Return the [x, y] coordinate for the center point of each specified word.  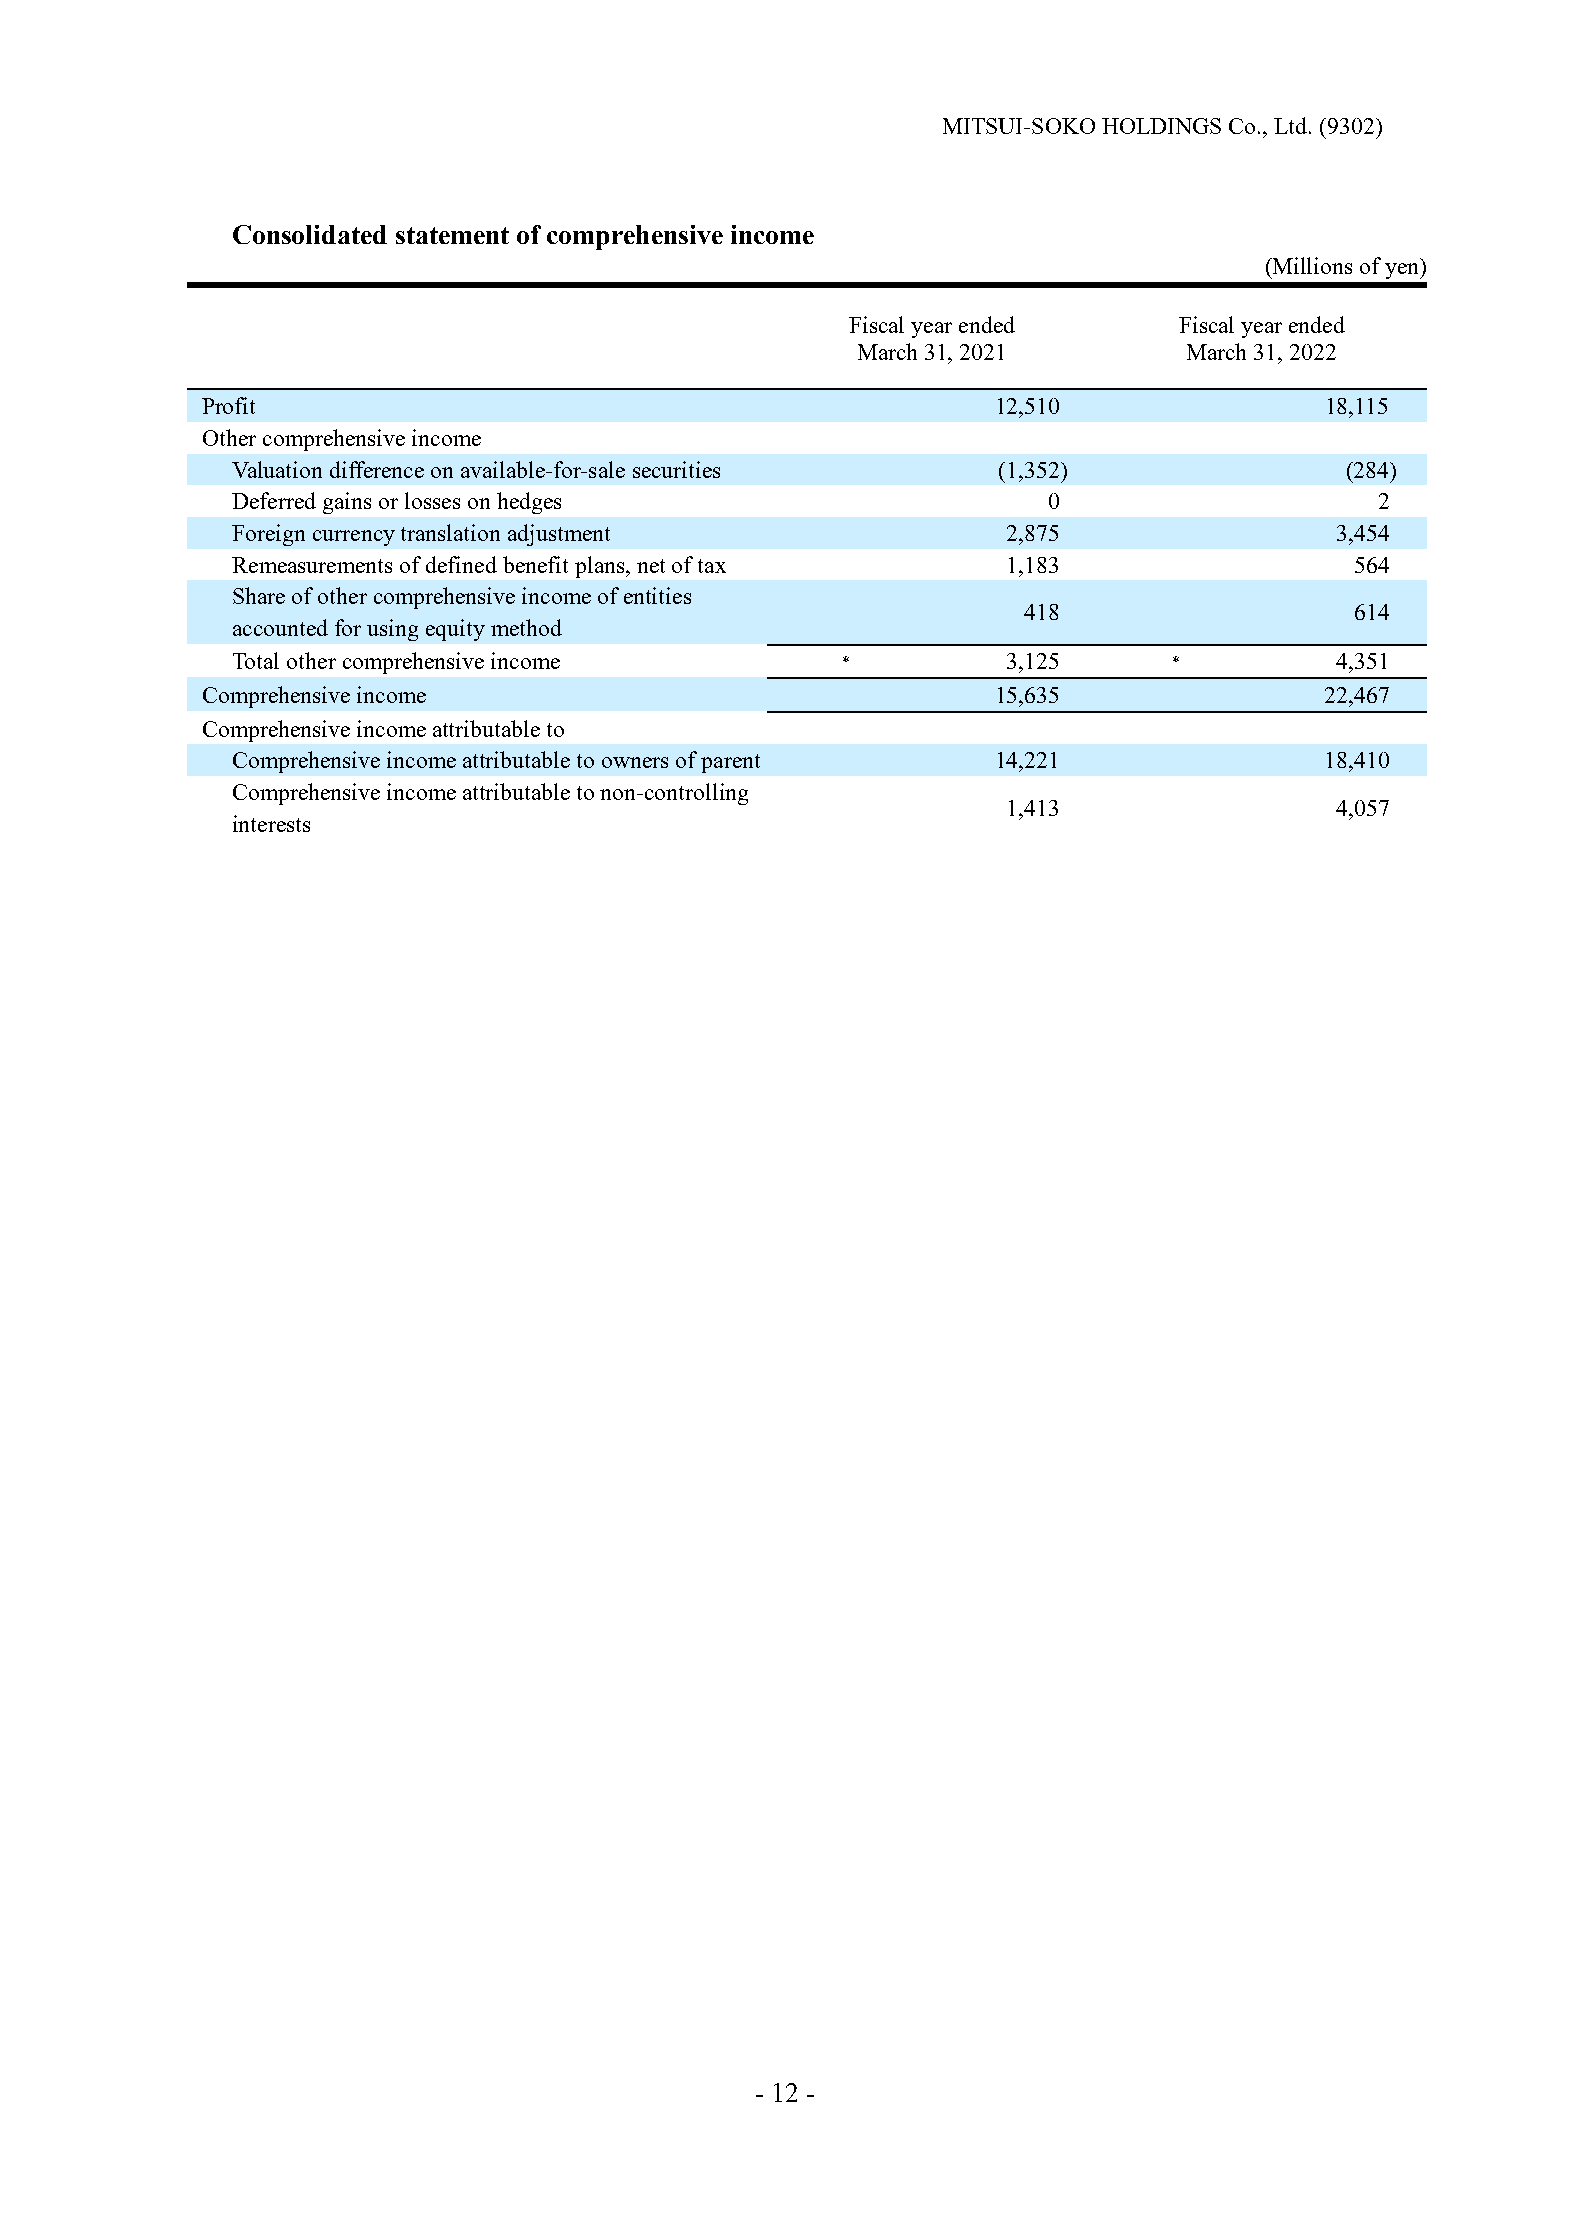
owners [635, 762]
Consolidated [310, 234]
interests [271, 823]
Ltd [1292, 125]
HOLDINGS [1161, 126]
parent [730, 763]
